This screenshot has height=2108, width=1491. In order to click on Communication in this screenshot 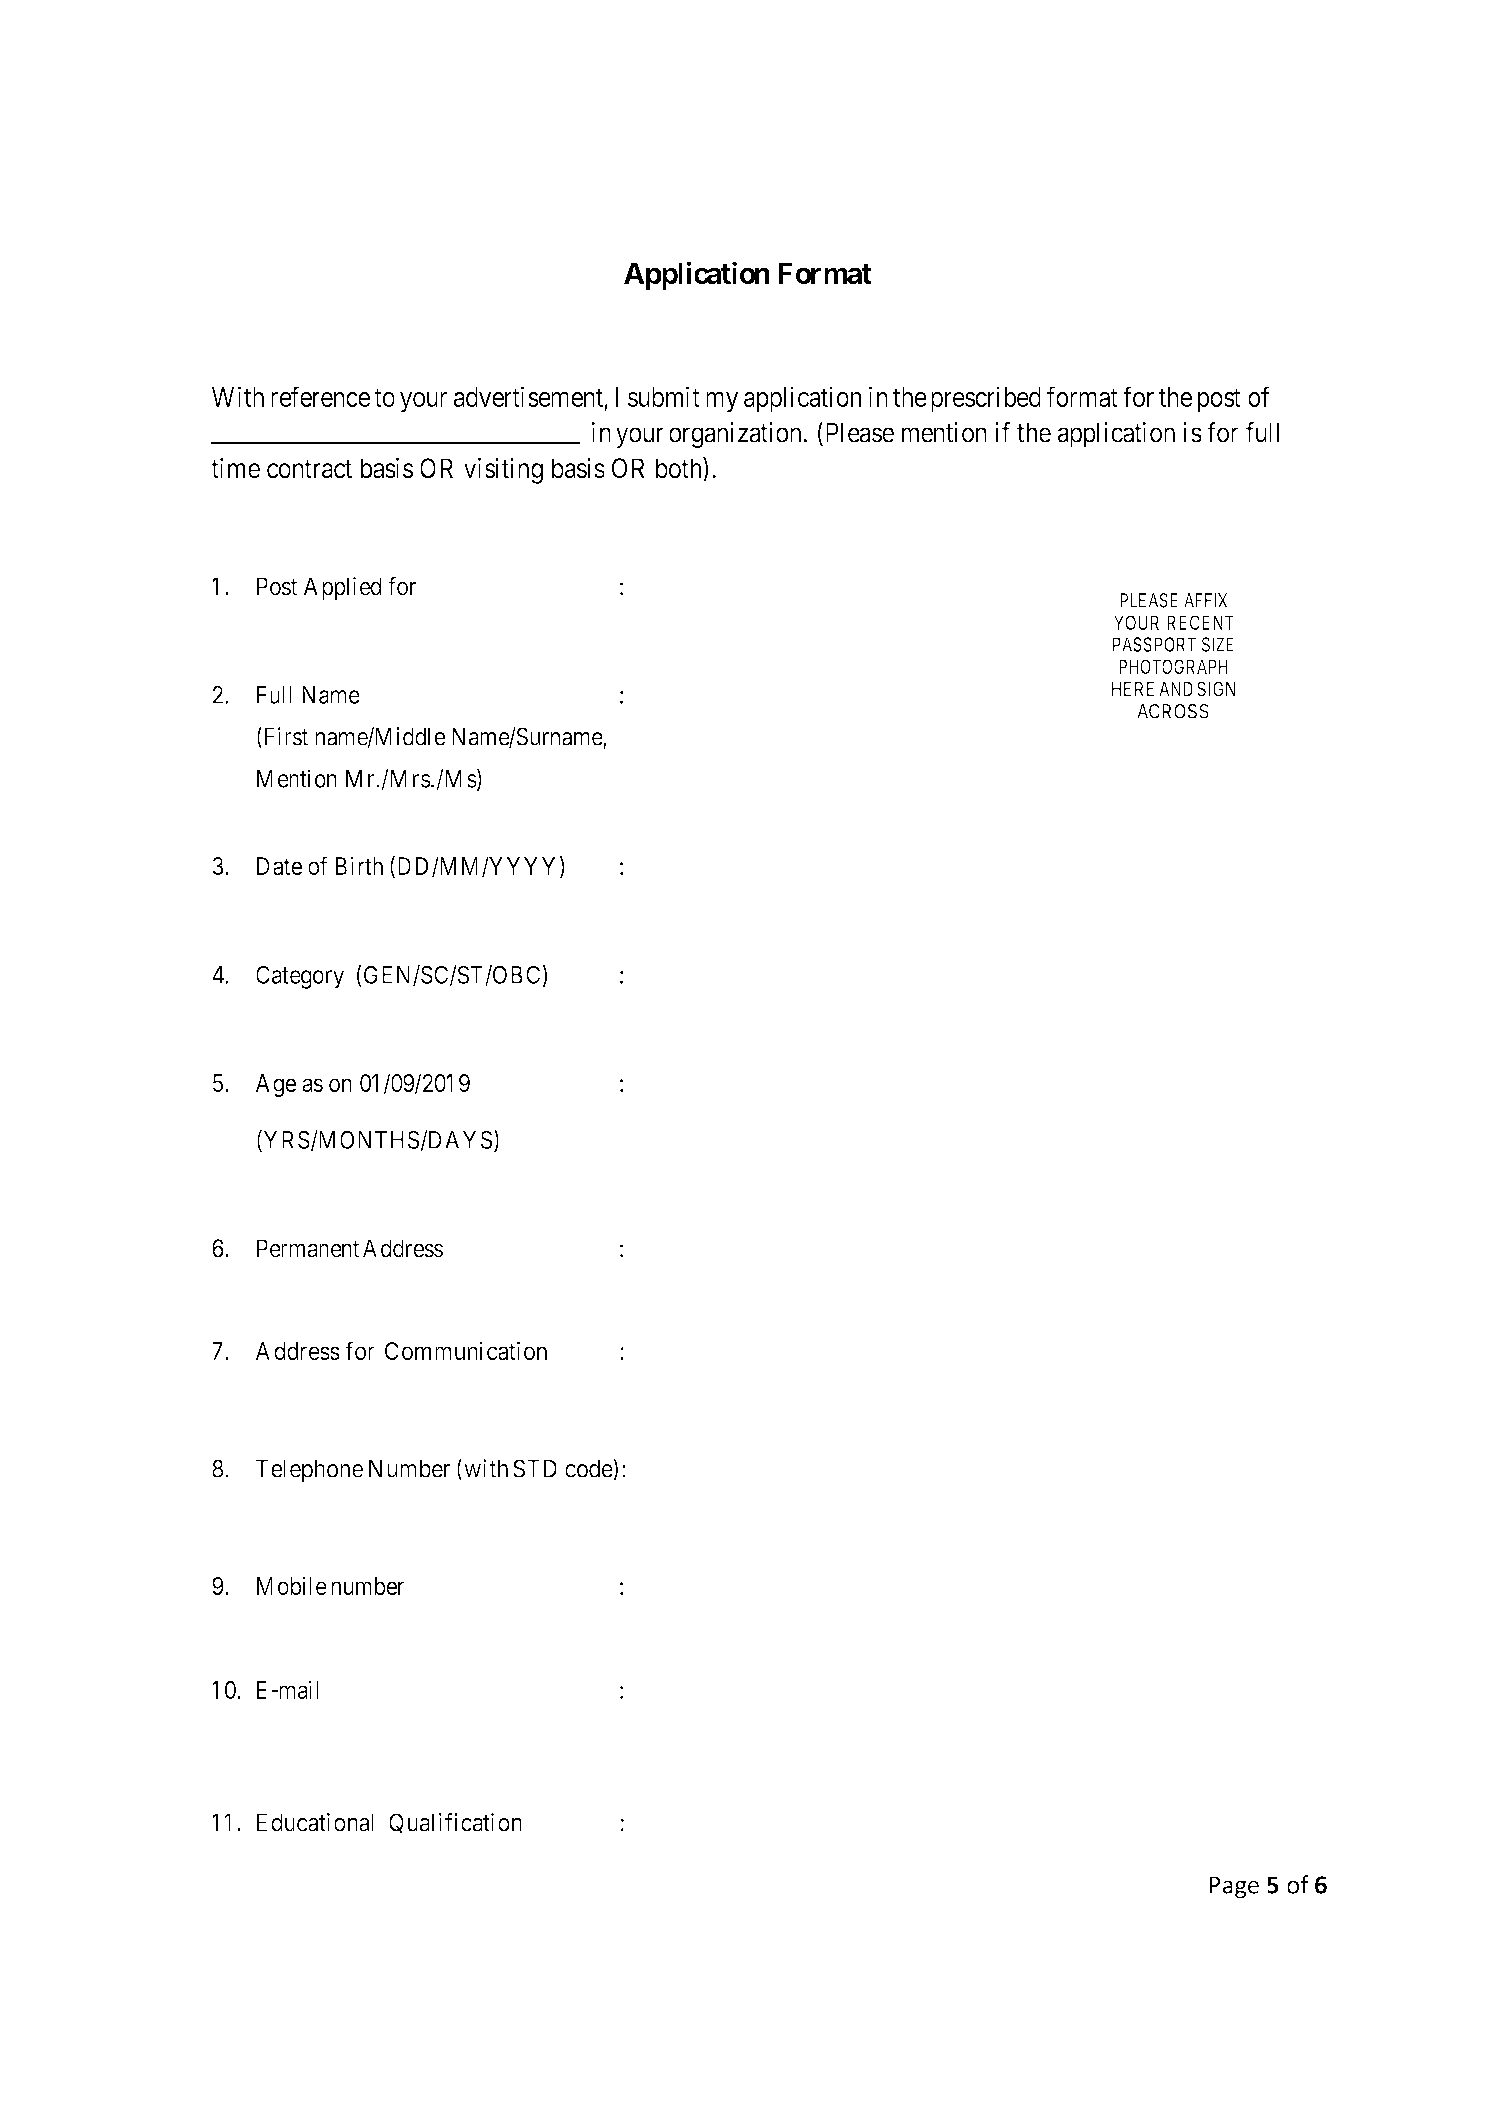, I will do `click(466, 1350)`.
